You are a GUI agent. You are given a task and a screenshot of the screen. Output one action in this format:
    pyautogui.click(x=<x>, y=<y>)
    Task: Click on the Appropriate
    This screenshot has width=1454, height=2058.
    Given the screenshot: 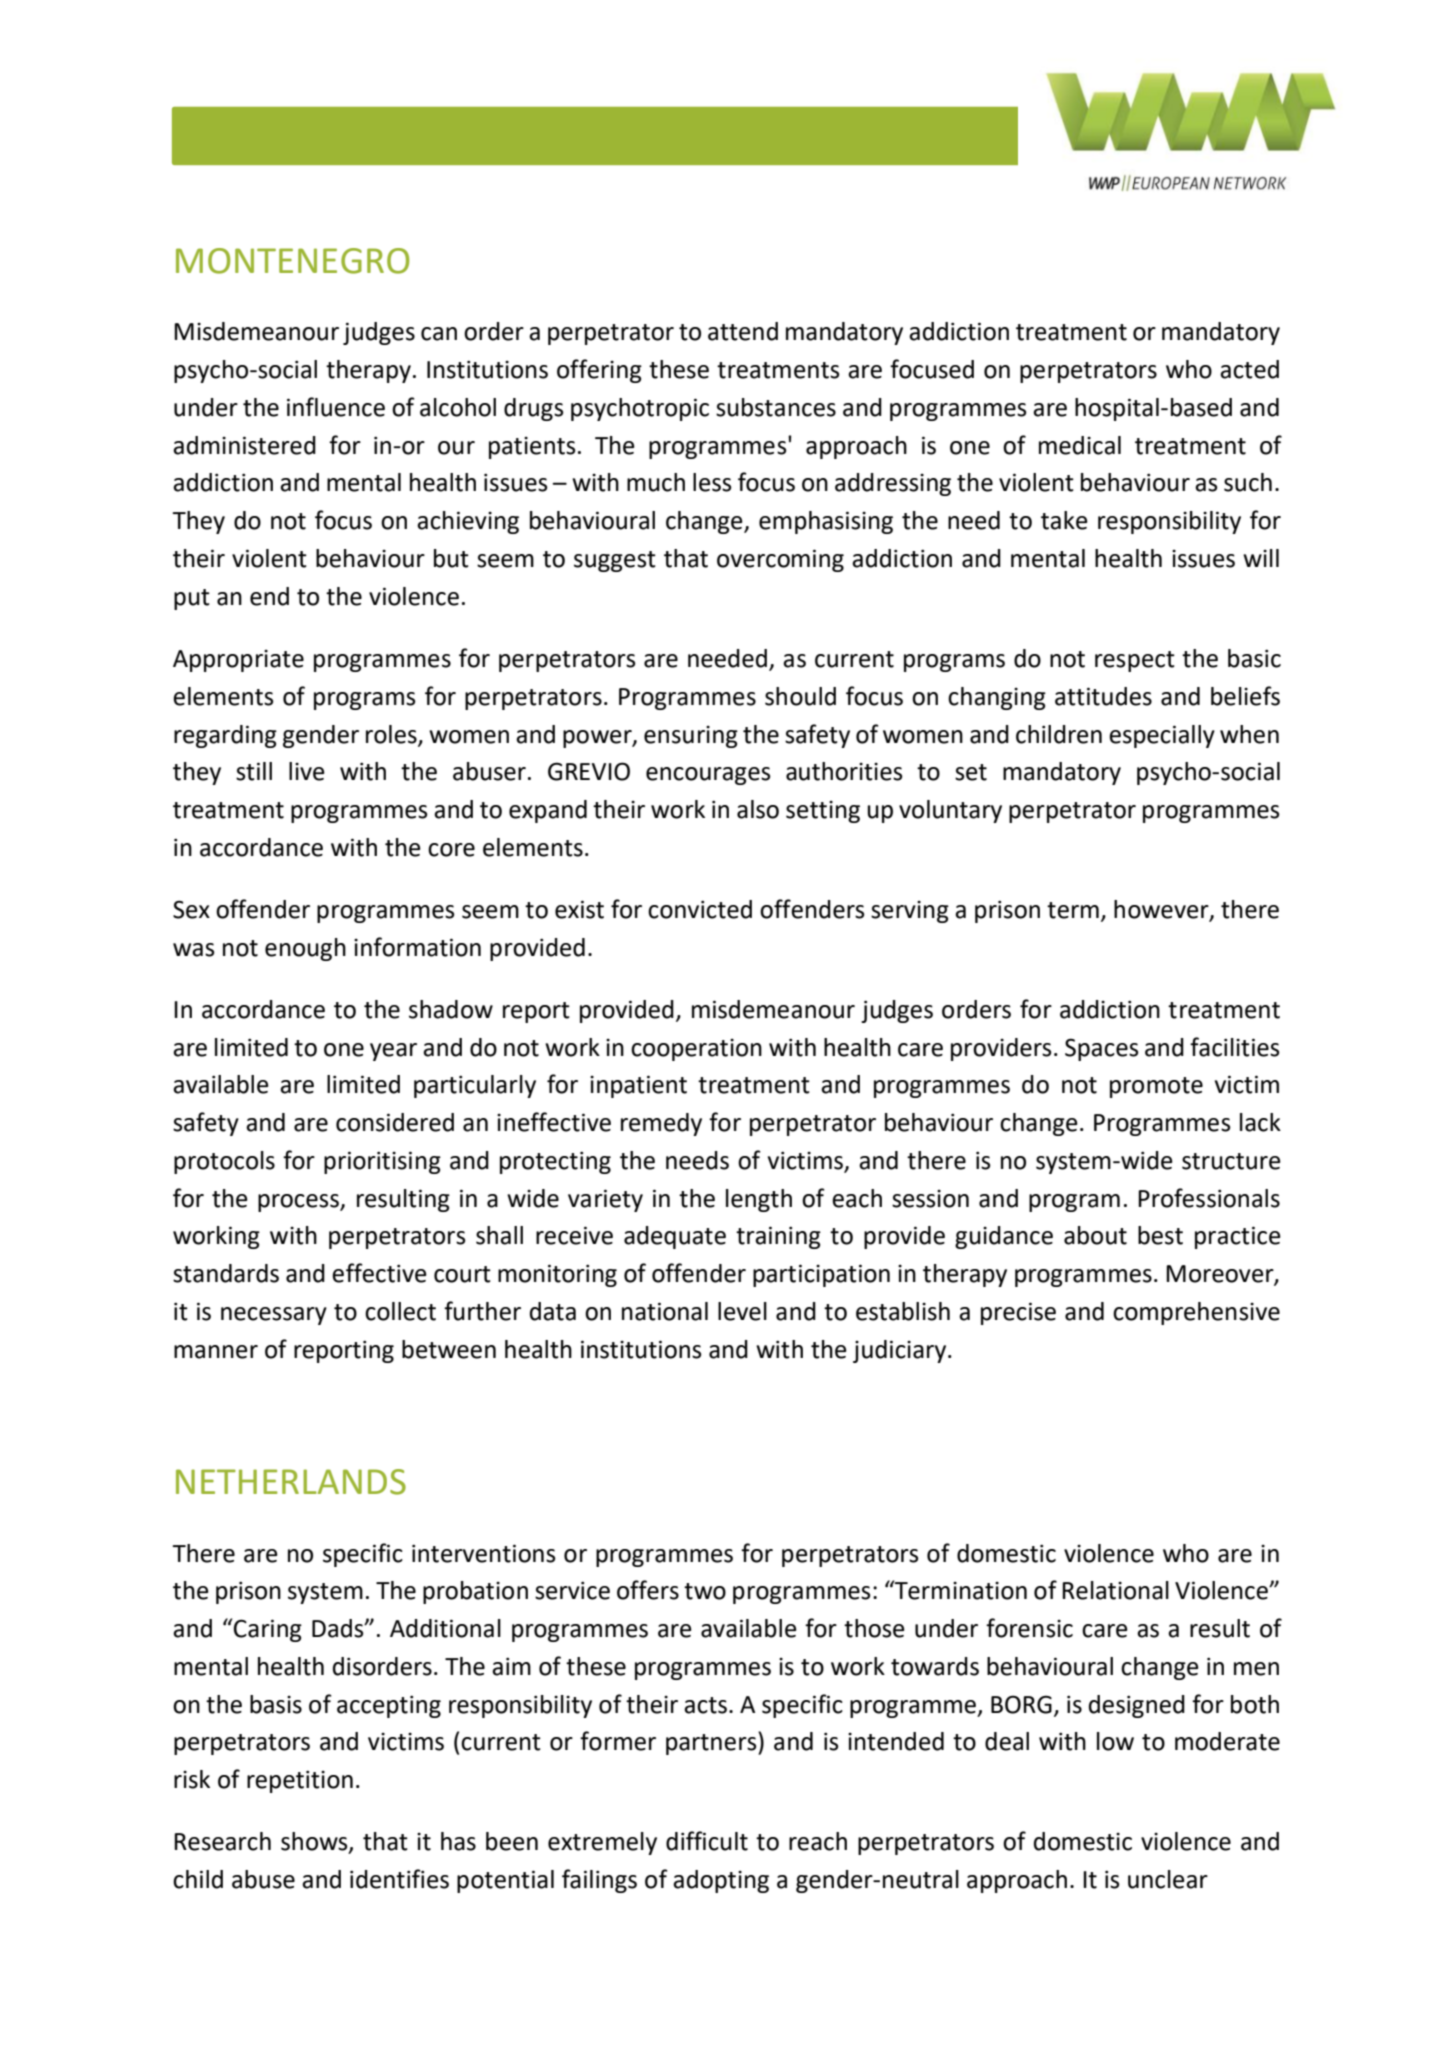 What is the action you would take?
    pyautogui.click(x=238, y=661)
